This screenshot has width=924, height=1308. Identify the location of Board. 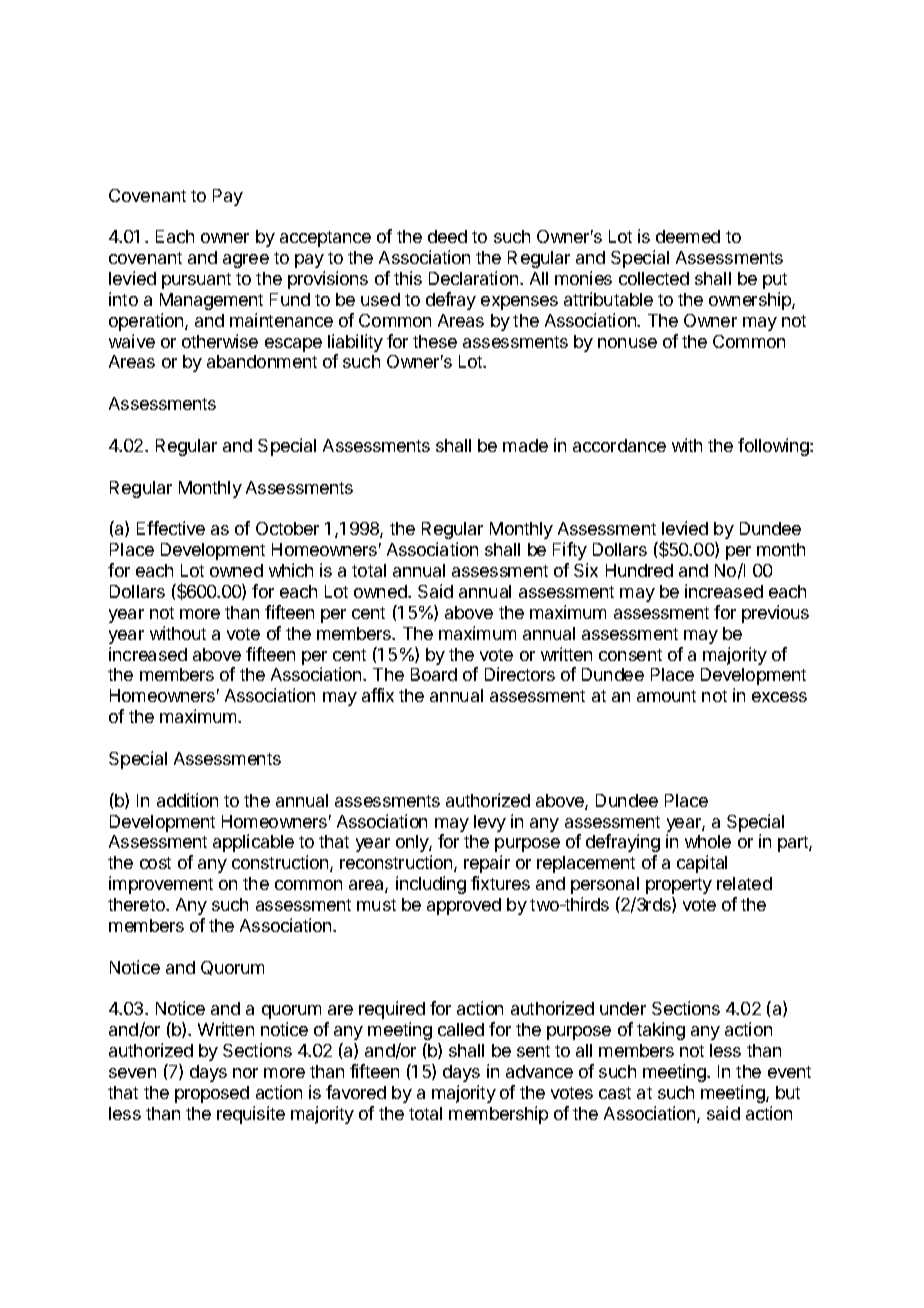
(434, 674).
